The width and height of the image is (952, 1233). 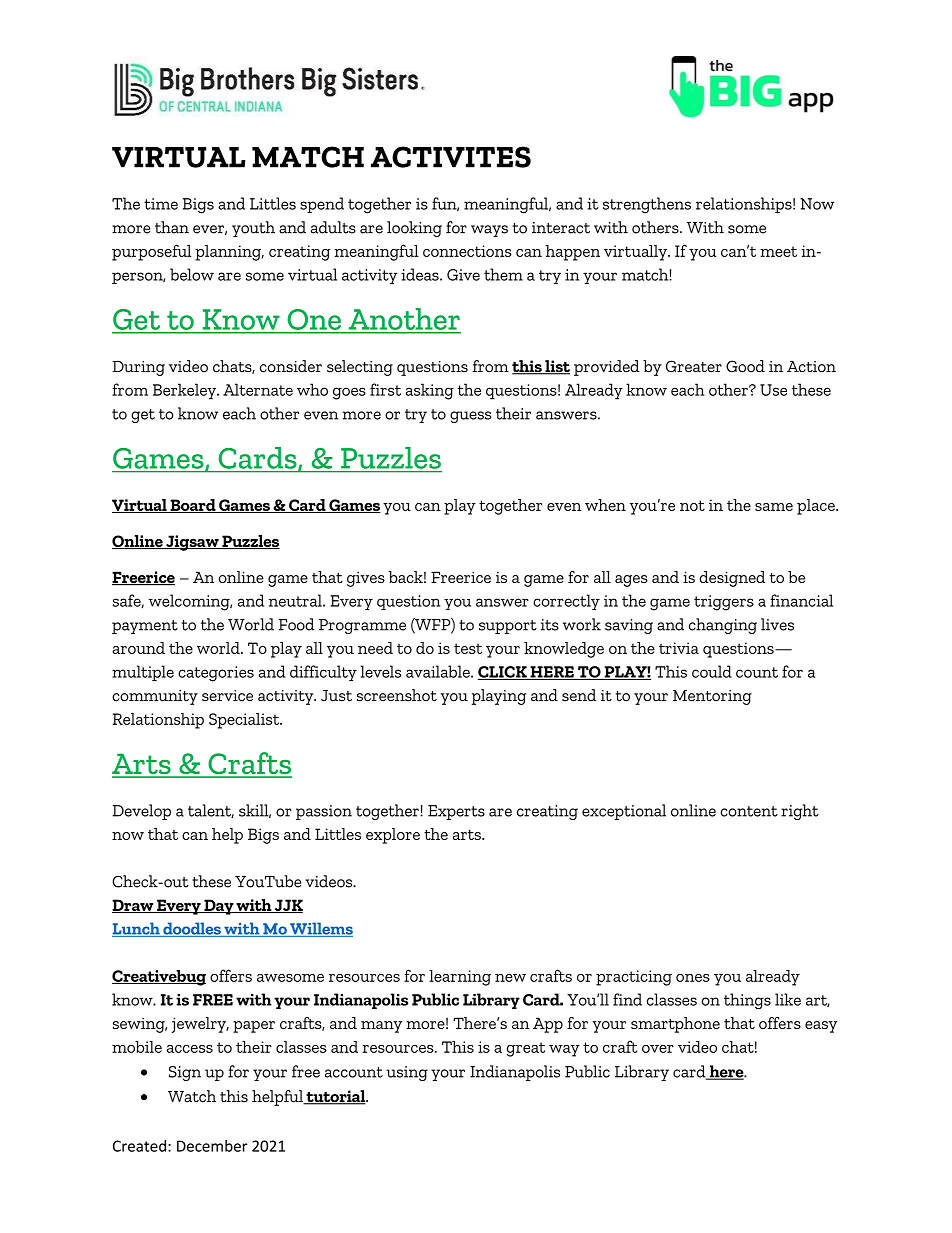 I want to click on triggers, so click(x=724, y=603).
